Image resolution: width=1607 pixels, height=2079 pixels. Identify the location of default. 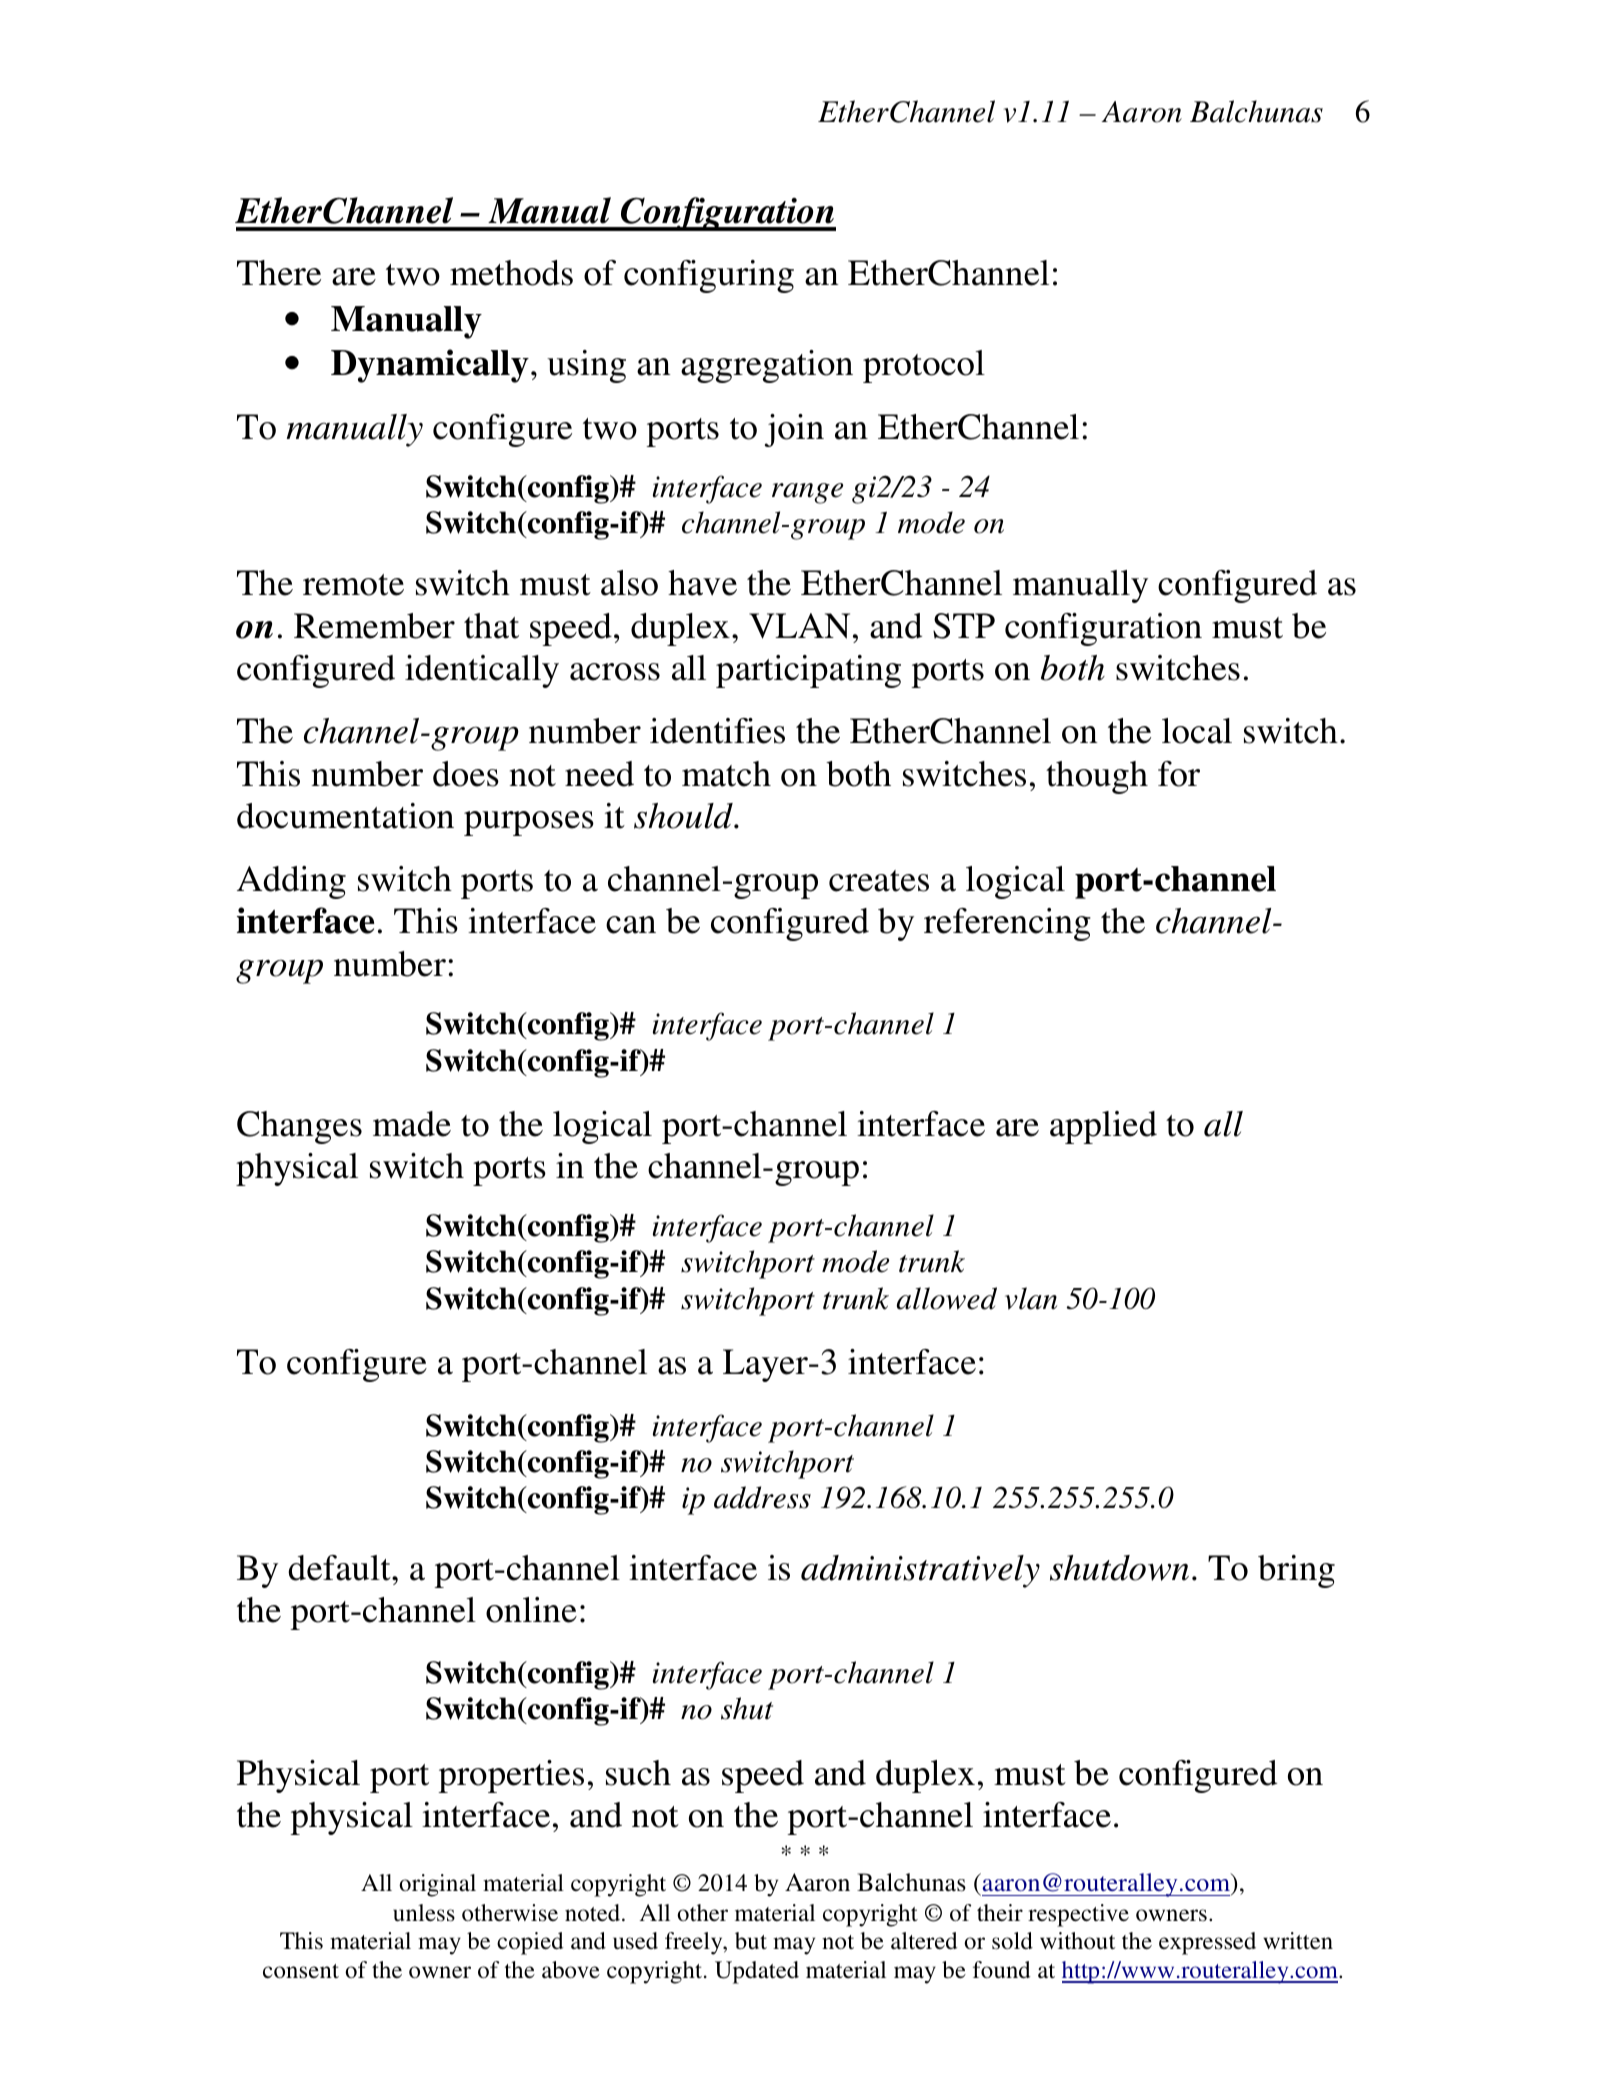
(340, 1568).
